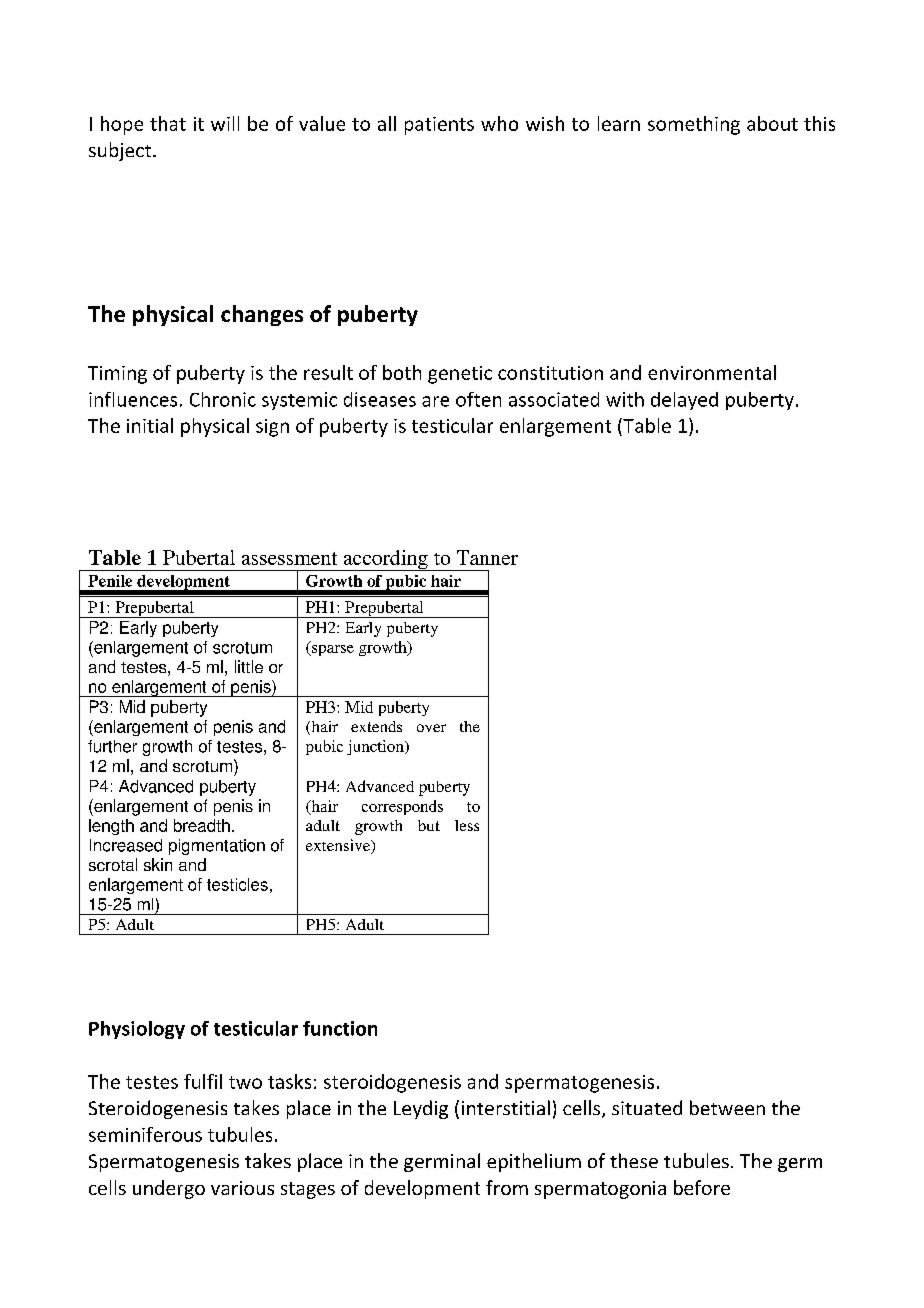 This screenshot has width=924, height=1308. I want to click on Tanner, so click(487, 557).
